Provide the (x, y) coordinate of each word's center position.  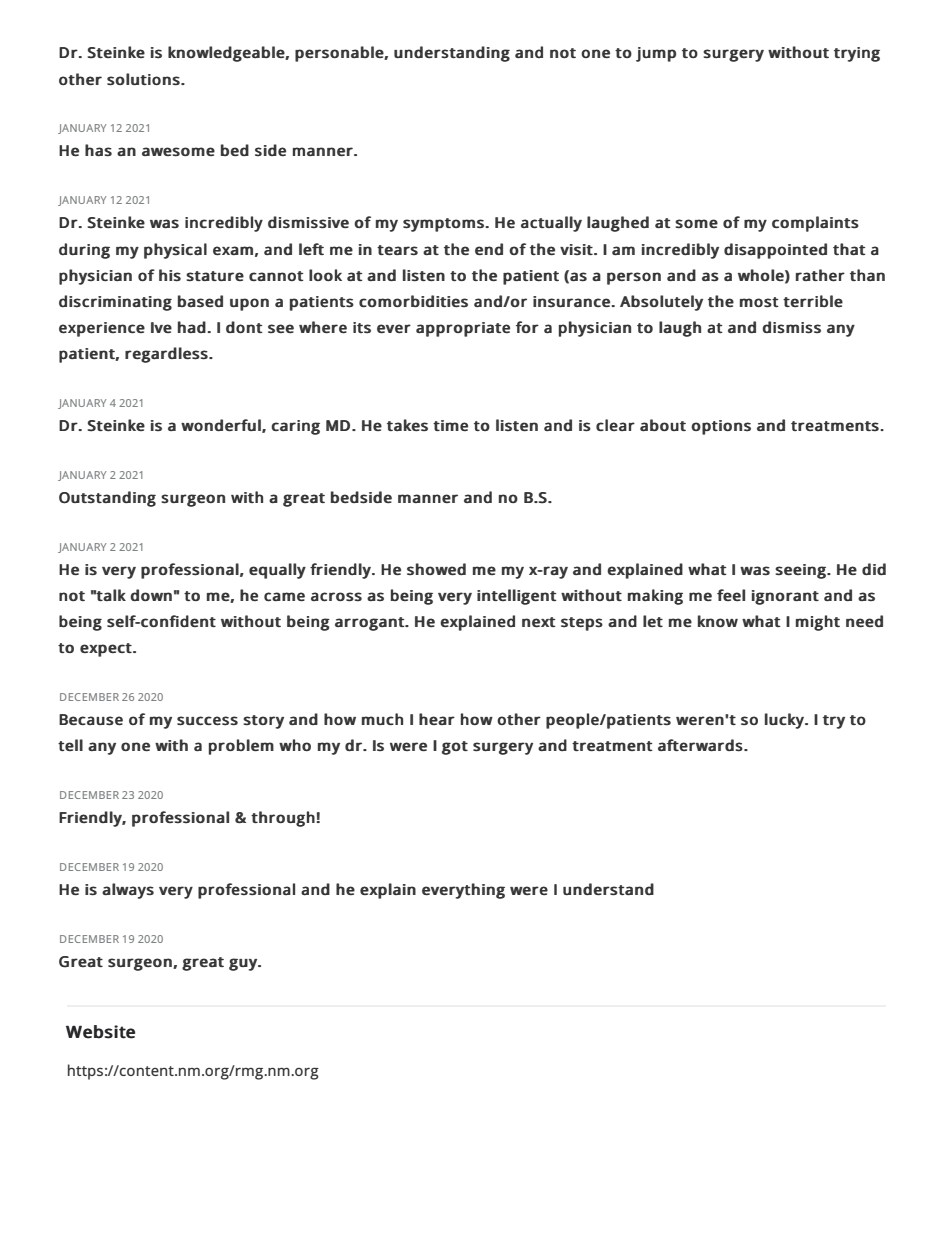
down (151, 595)
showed (436, 569)
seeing (801, 571)
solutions (143, 79)
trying (857, 54)
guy (244, 964)
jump (656, 54)
